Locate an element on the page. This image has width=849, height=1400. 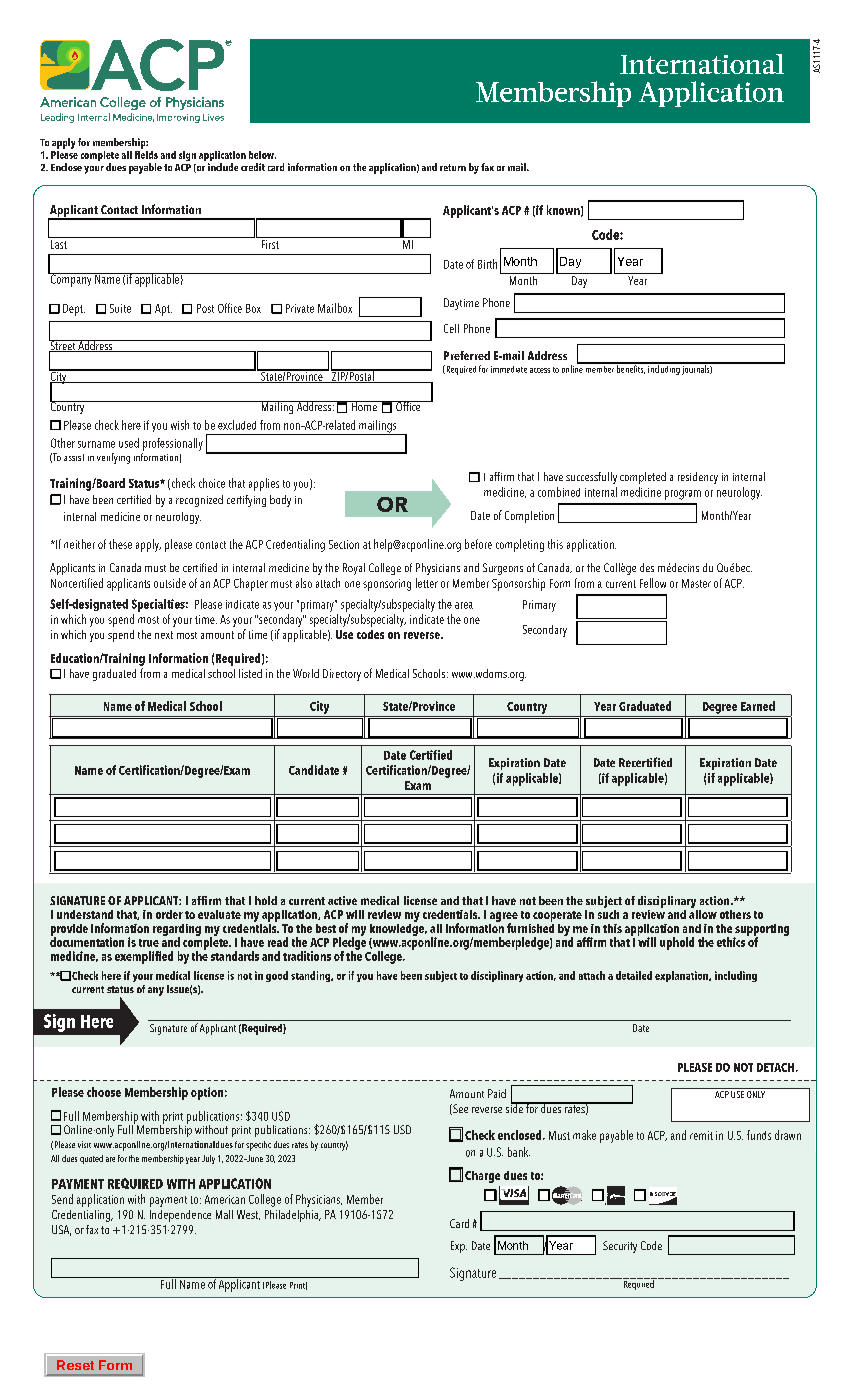
fields is located at coordinates (146, 153).
